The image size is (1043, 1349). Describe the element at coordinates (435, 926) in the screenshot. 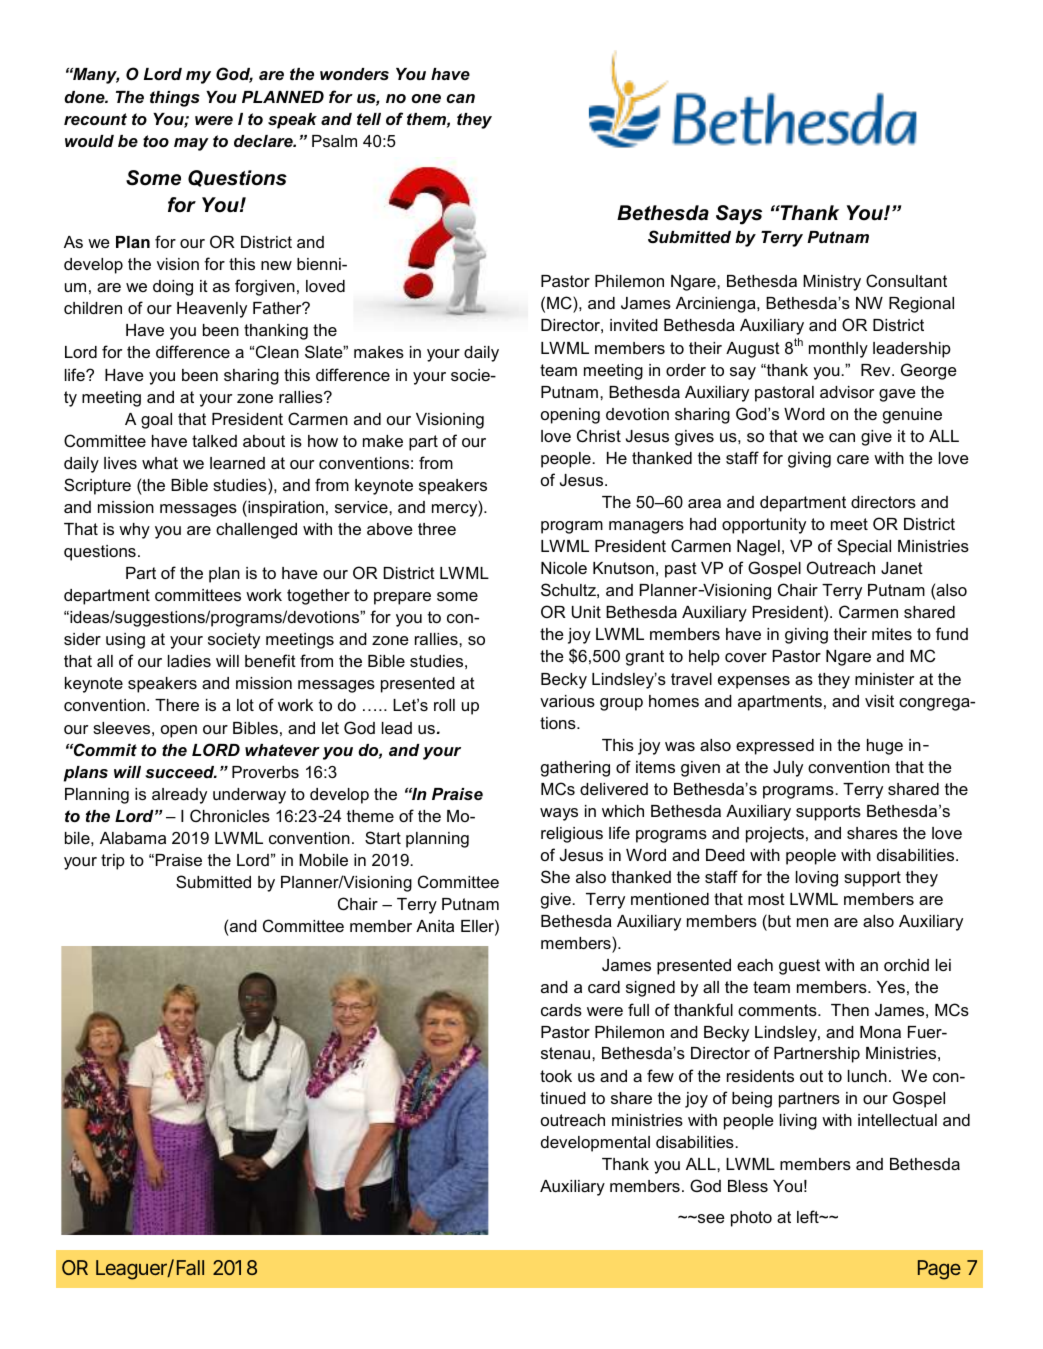

I see `Anita` at that location.
